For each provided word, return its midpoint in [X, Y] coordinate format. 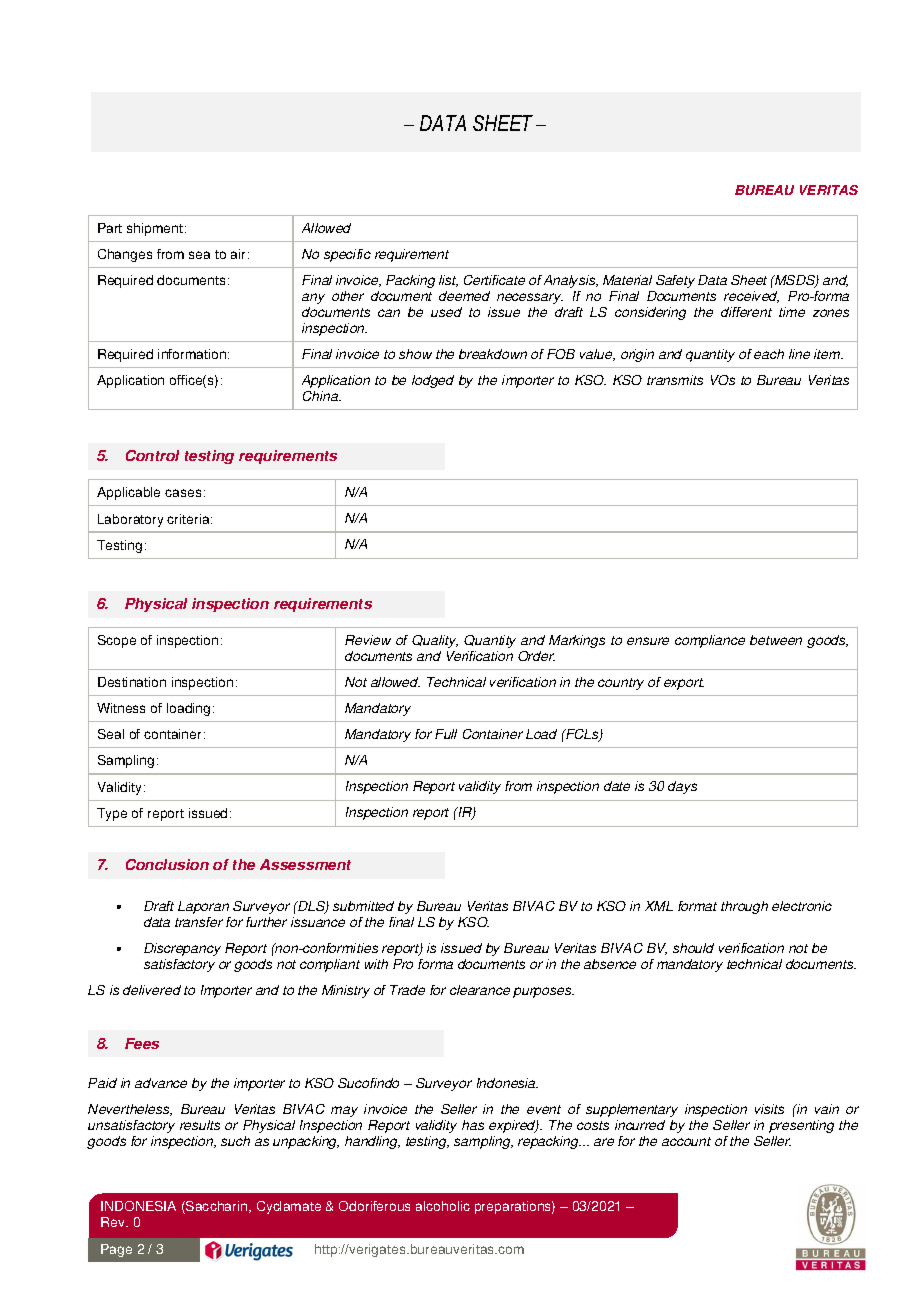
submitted [363, 906]
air [240, 254]
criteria [189, 519]
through [744, 907]
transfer [199, 922]
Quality [435, 641]
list [448, 281]
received [751, 297]
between [776, 640]
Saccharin [217, 1207]
